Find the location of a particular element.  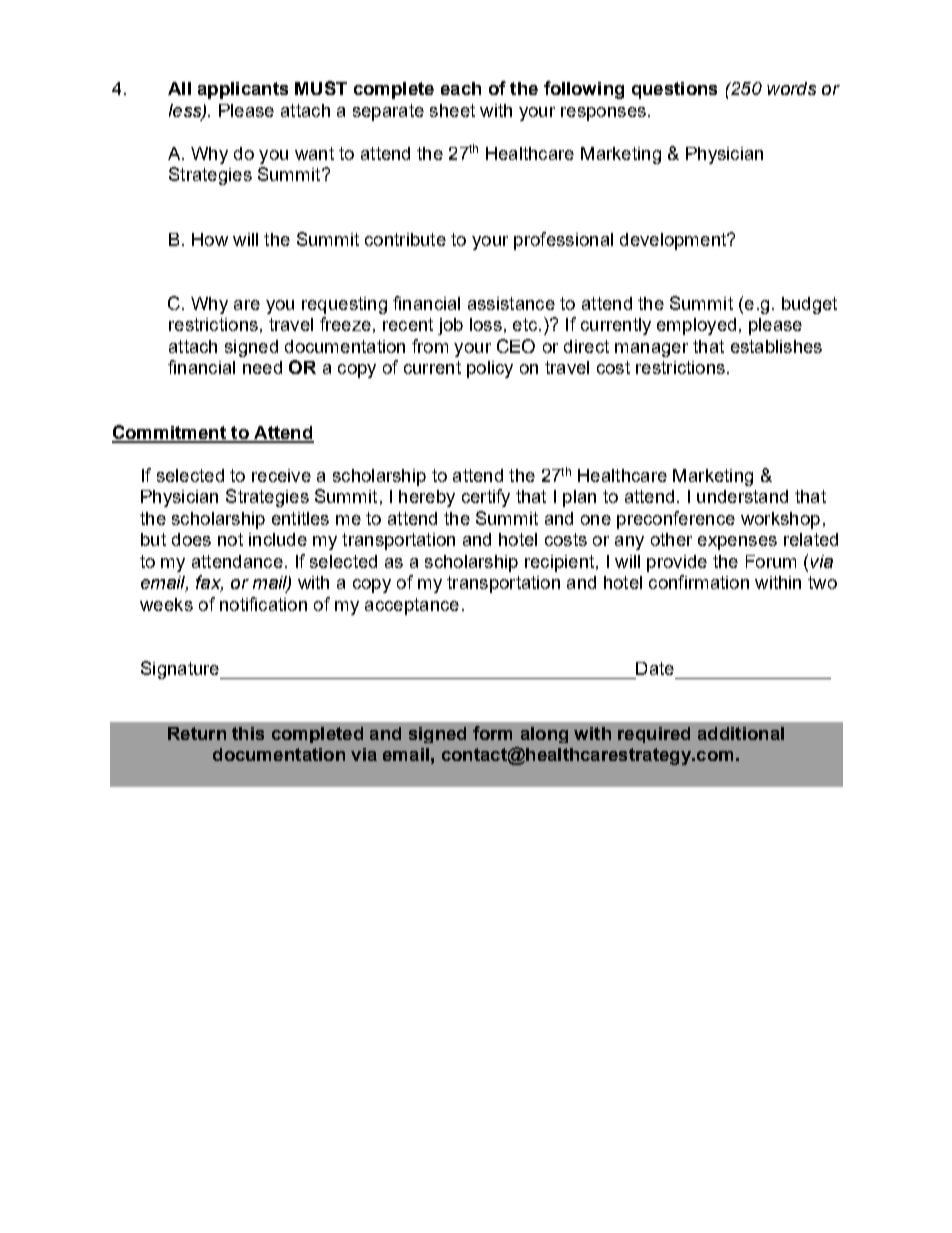

sheet is located at coordinates (452, 110).
